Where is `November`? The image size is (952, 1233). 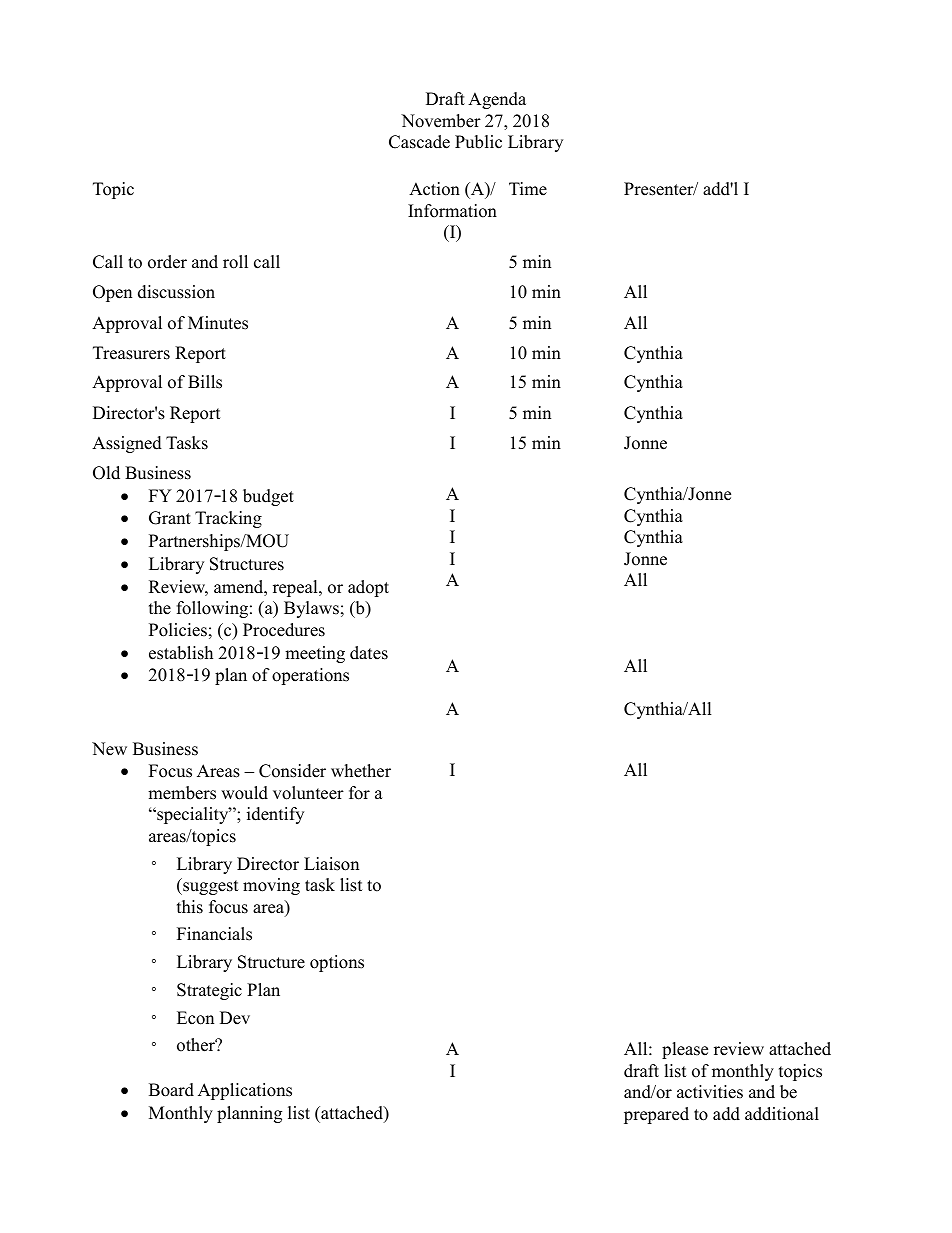 November is located at coordinates (441, 121).
